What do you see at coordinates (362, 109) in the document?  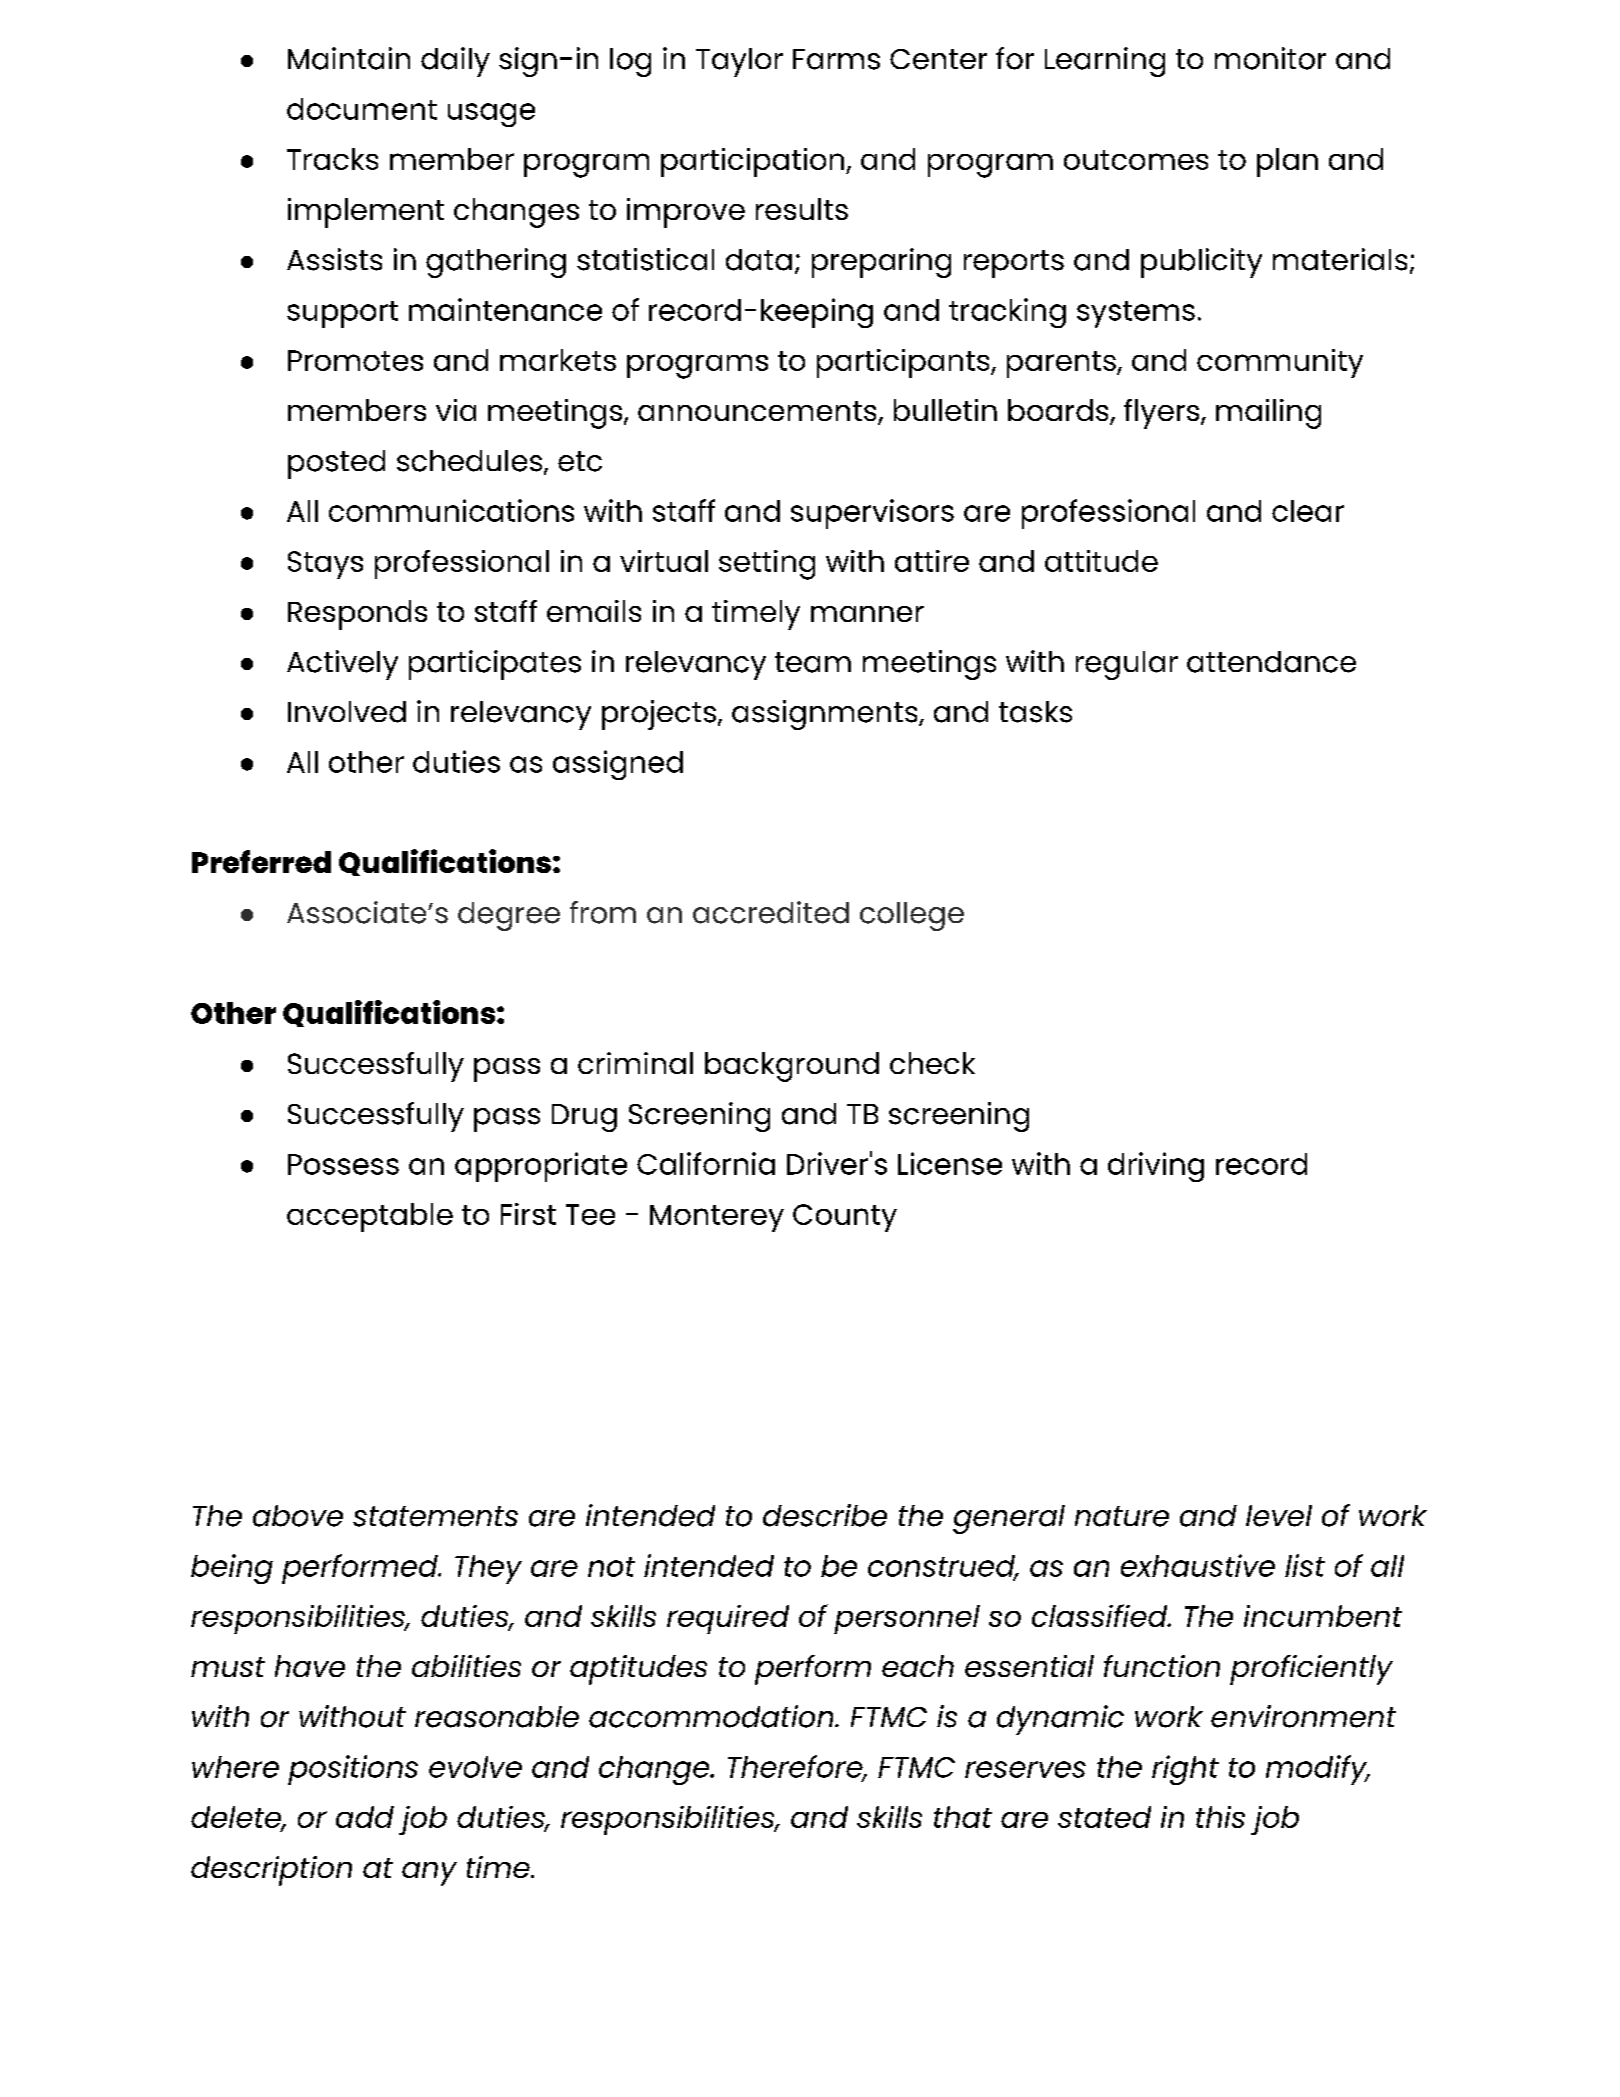 I see `document` at bounding box center [362, 109].
